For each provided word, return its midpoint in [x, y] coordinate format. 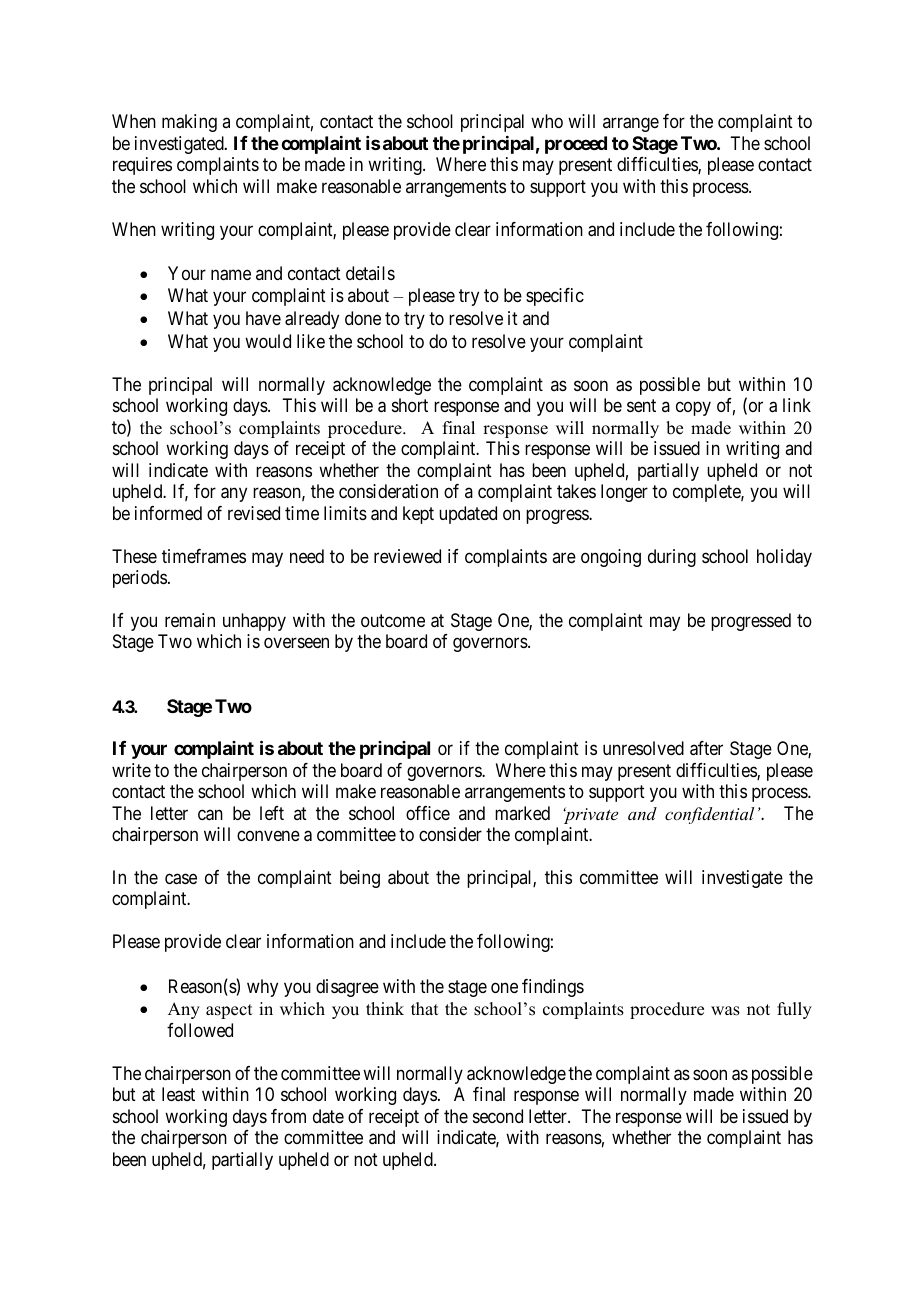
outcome [393, 620]
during [672, 558]
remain [190, 620]
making [189, 123]
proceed [576, 145]
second [498, 1116]
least [178, 1094]
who [547, 121]
